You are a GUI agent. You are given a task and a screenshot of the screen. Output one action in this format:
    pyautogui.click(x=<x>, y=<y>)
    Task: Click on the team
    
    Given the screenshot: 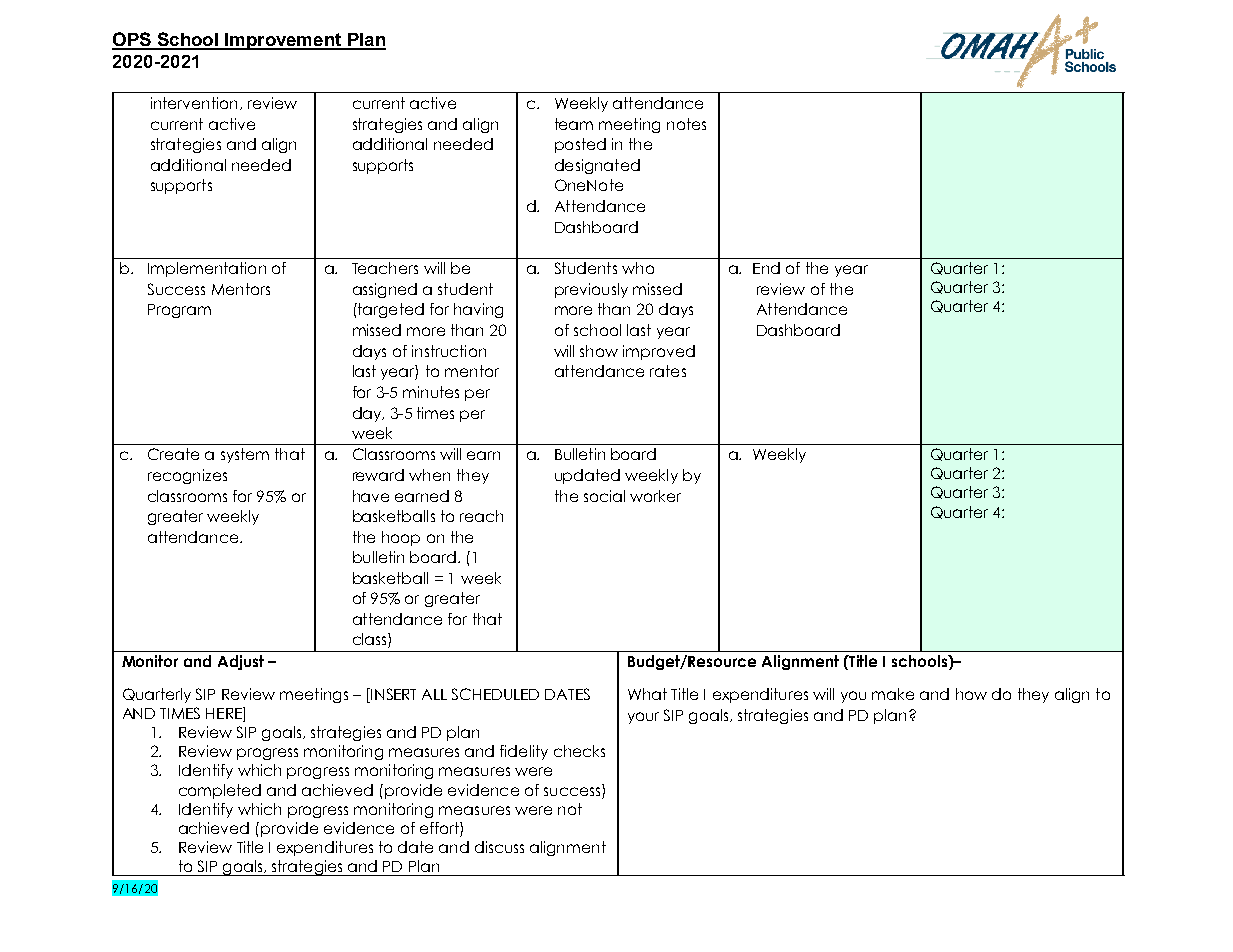 What is the action you would take?
    pyautogui.click(x=574, y=124)
